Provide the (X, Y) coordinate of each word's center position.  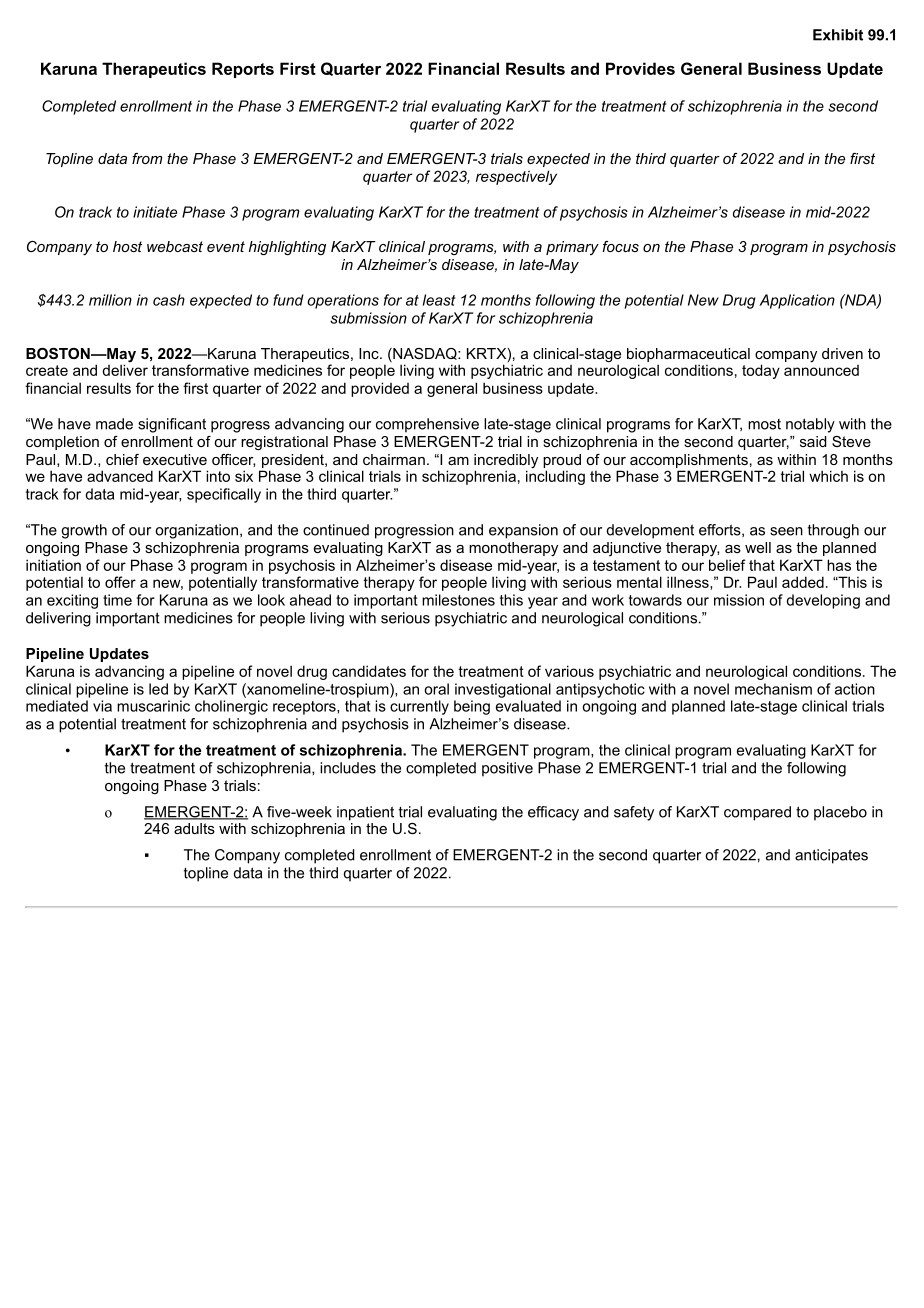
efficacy (553, 813)
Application (797, 301)
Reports (243, 70)
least (439, 300)
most (764, 424)
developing (823, 601)
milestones (458, 600)
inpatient (365, 813)
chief (122, 459)
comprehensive (427, 425)
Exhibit (838, 35)
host (127, 246)
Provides (640, 68)
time (117, 600)
